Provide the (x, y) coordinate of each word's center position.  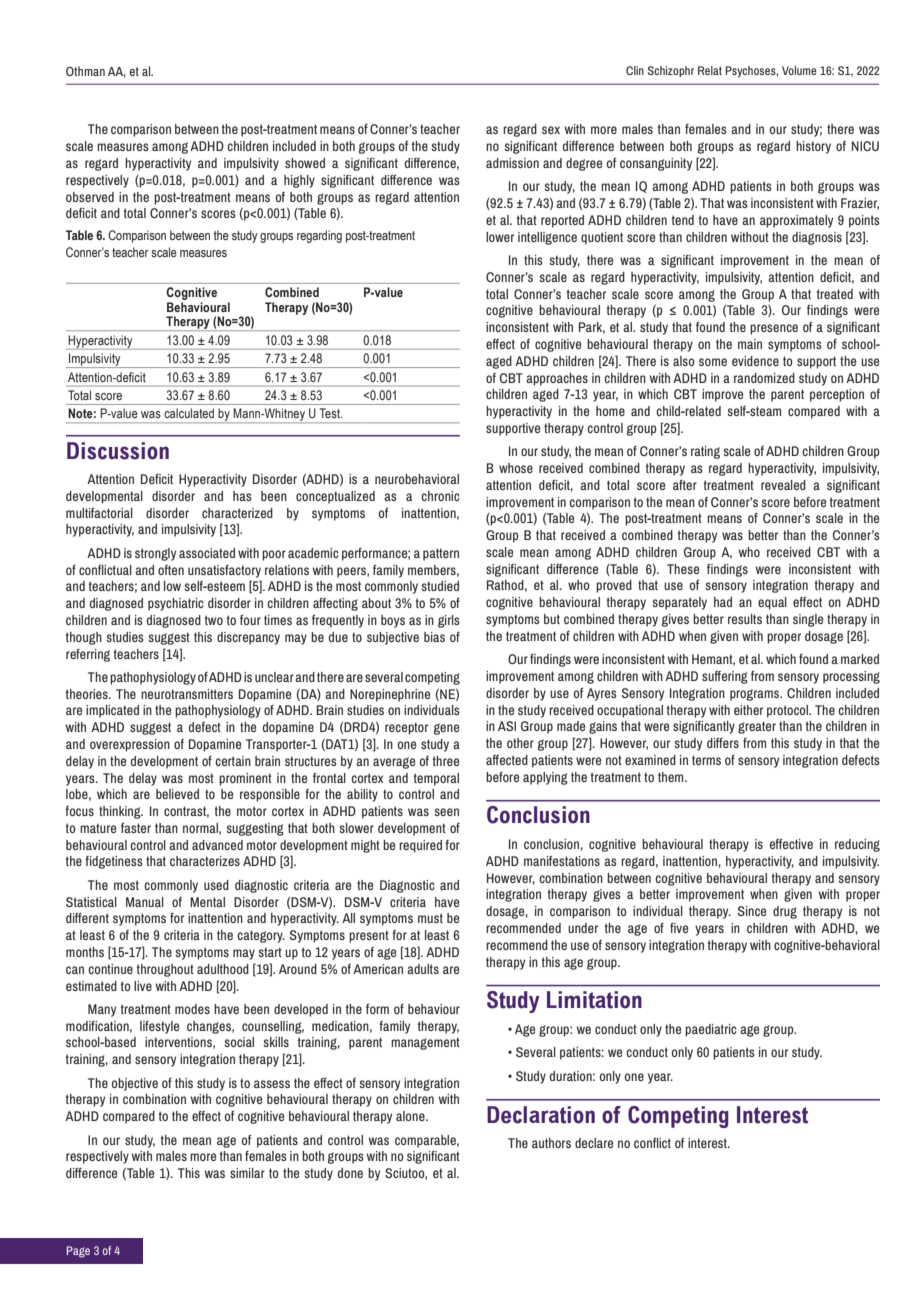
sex (551, 130)
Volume (799, 70)
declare (594, 1143)
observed (90, 197)
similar (247, 1173)
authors (551, 1143)
